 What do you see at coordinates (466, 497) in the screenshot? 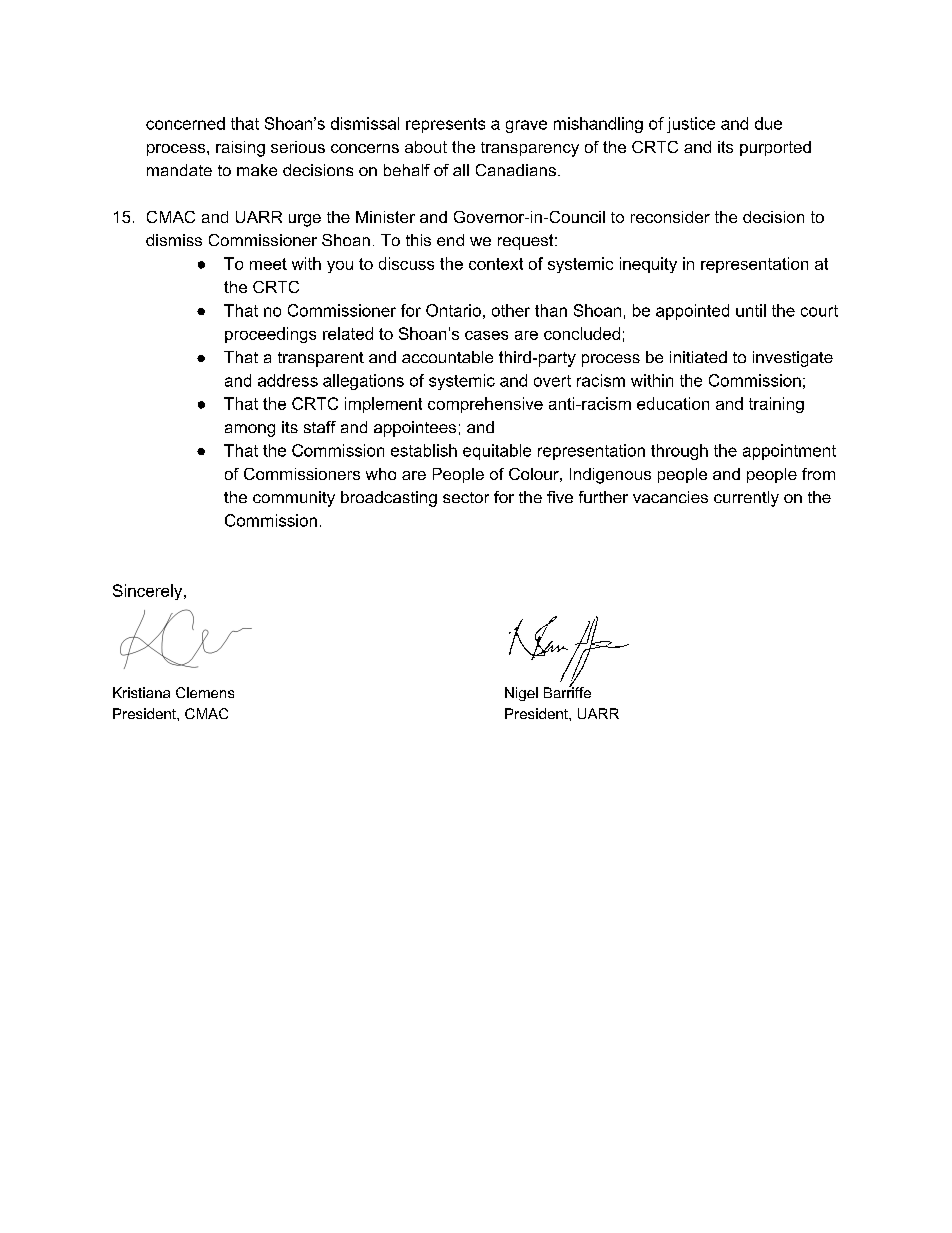
I see `sector` at bounding box center [466, 497].
